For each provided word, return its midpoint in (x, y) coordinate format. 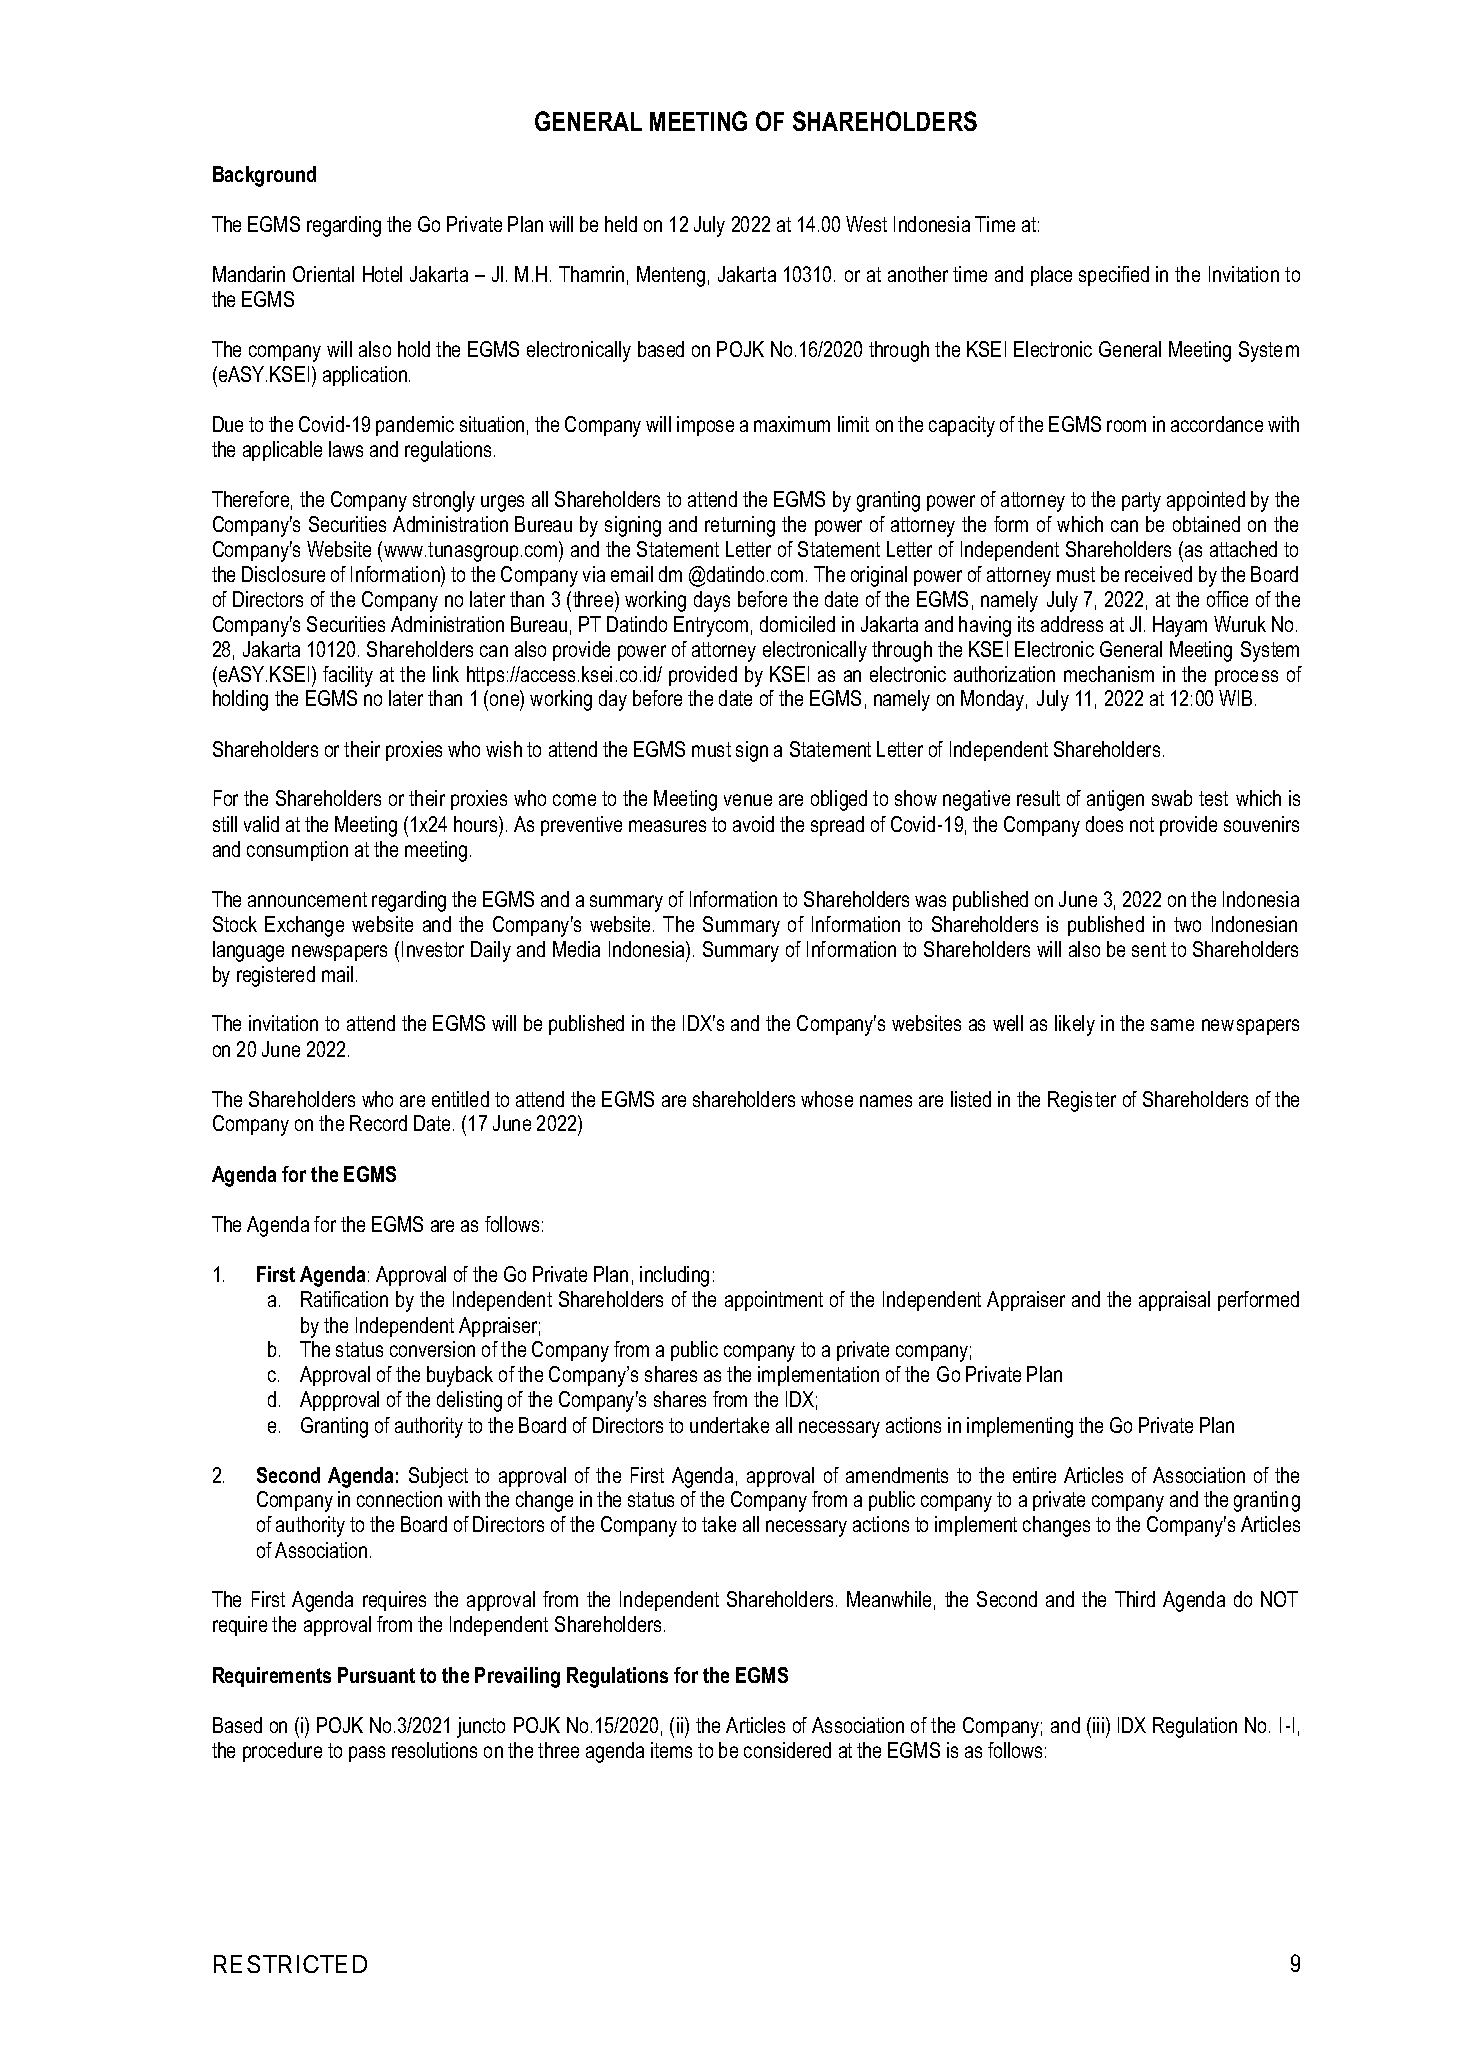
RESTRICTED (290, 1964)
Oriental (323, 274)
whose (827, 1099)
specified (1114, 276)
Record (378, 1123)
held (621, 224)
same (1172, 1025)
